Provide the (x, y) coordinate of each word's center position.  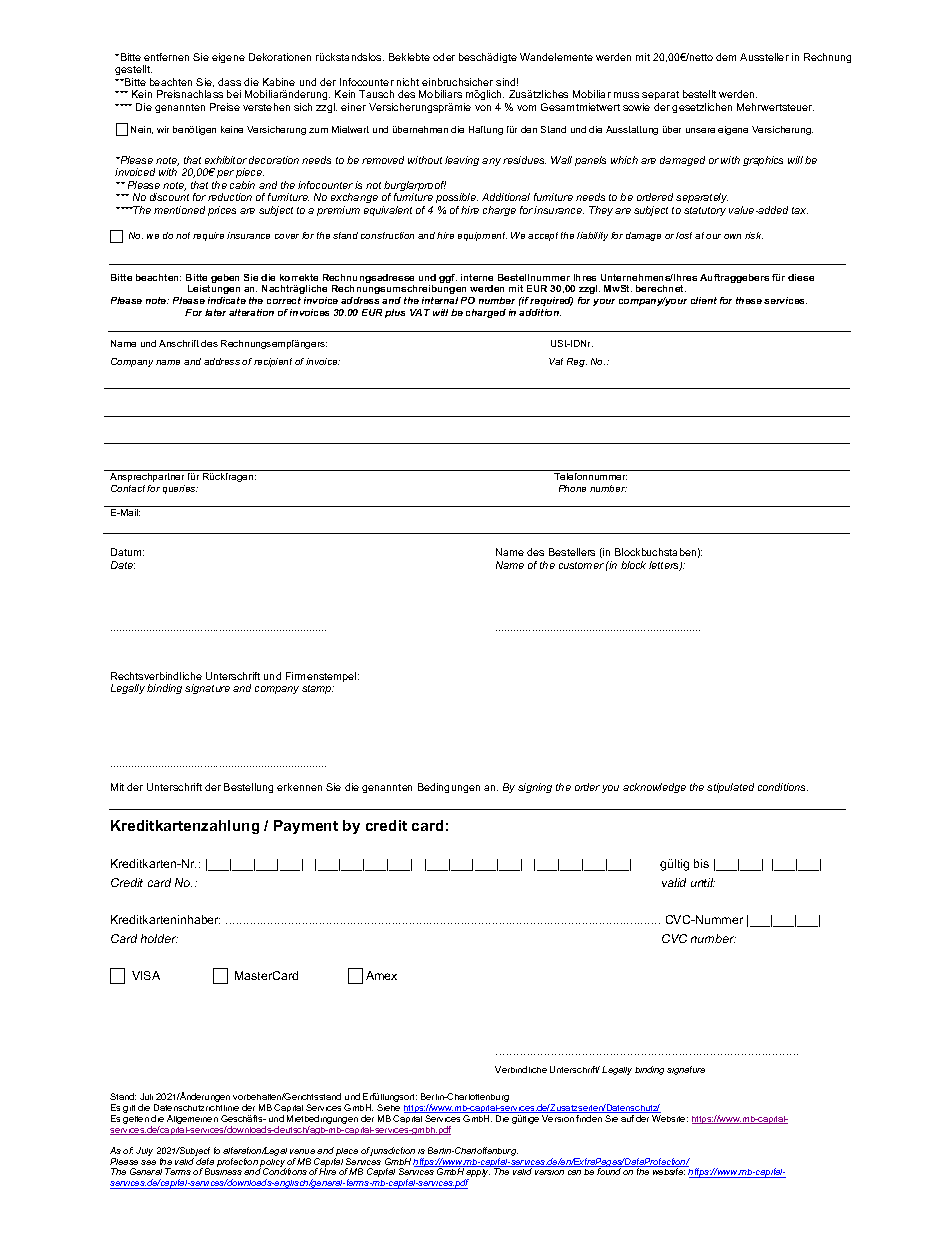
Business (223, 1171)
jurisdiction (392, 1153)
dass (229, 82)
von (483, 108)
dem (726, 57)
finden (589, 1118)
